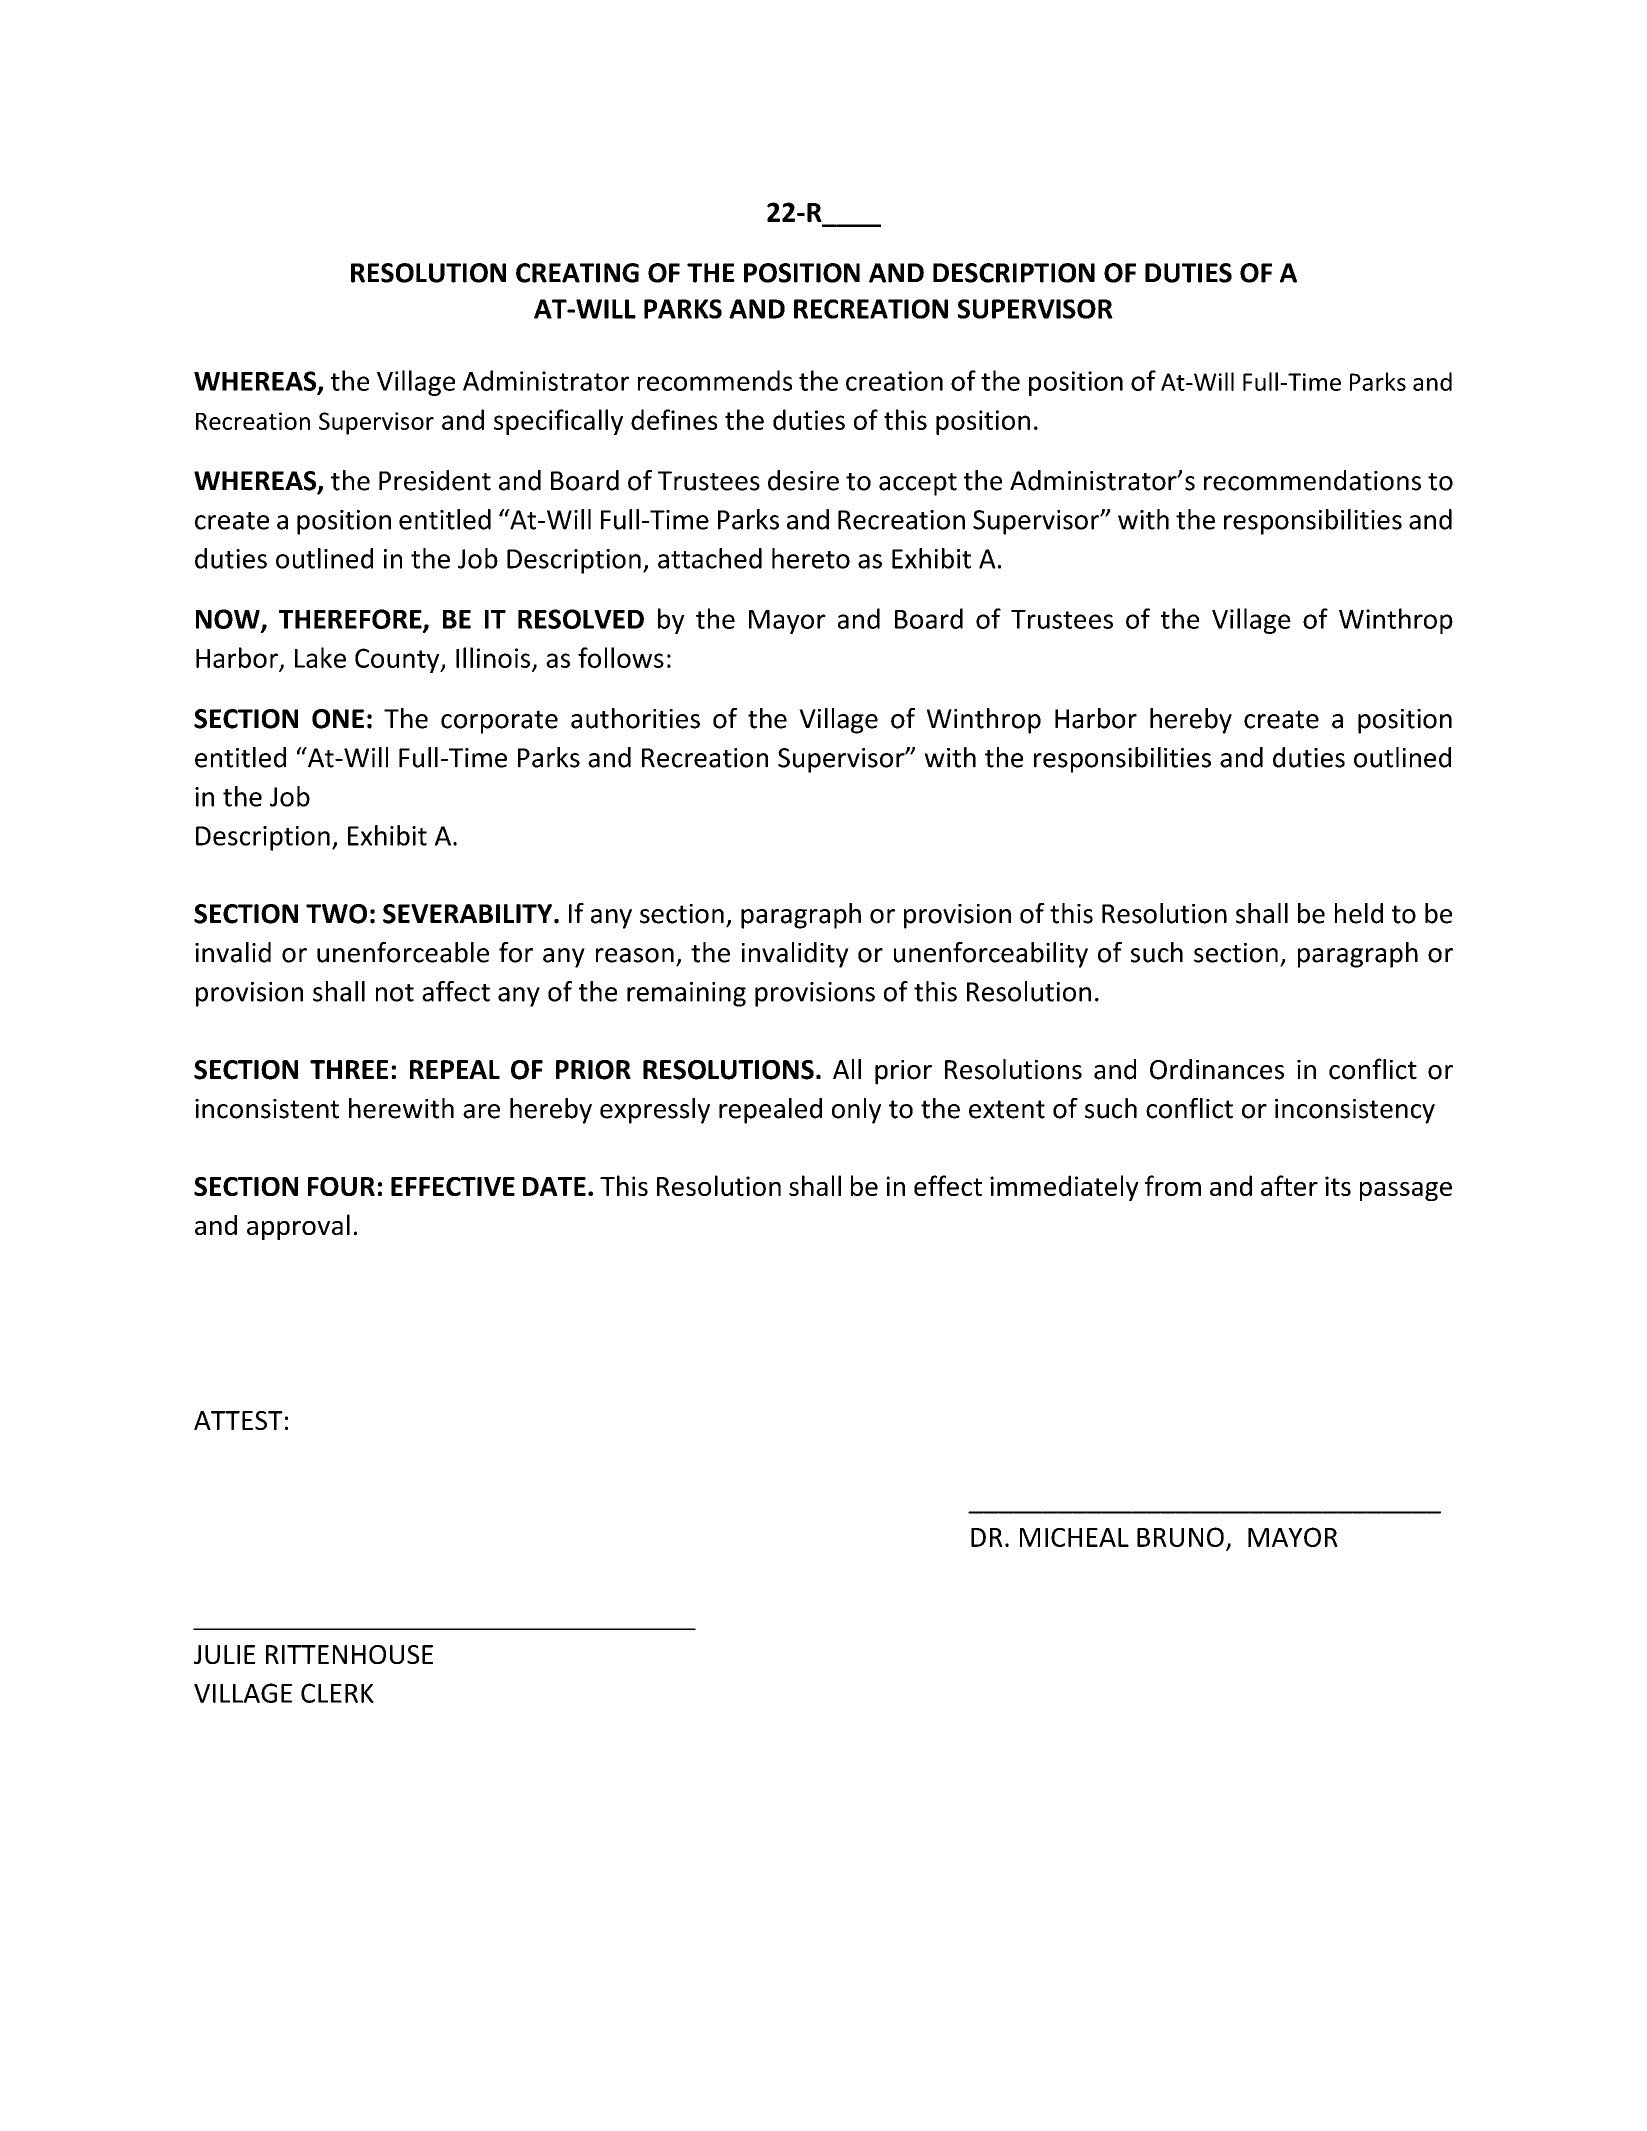  I want to click on after, so click(1289, 1185).
